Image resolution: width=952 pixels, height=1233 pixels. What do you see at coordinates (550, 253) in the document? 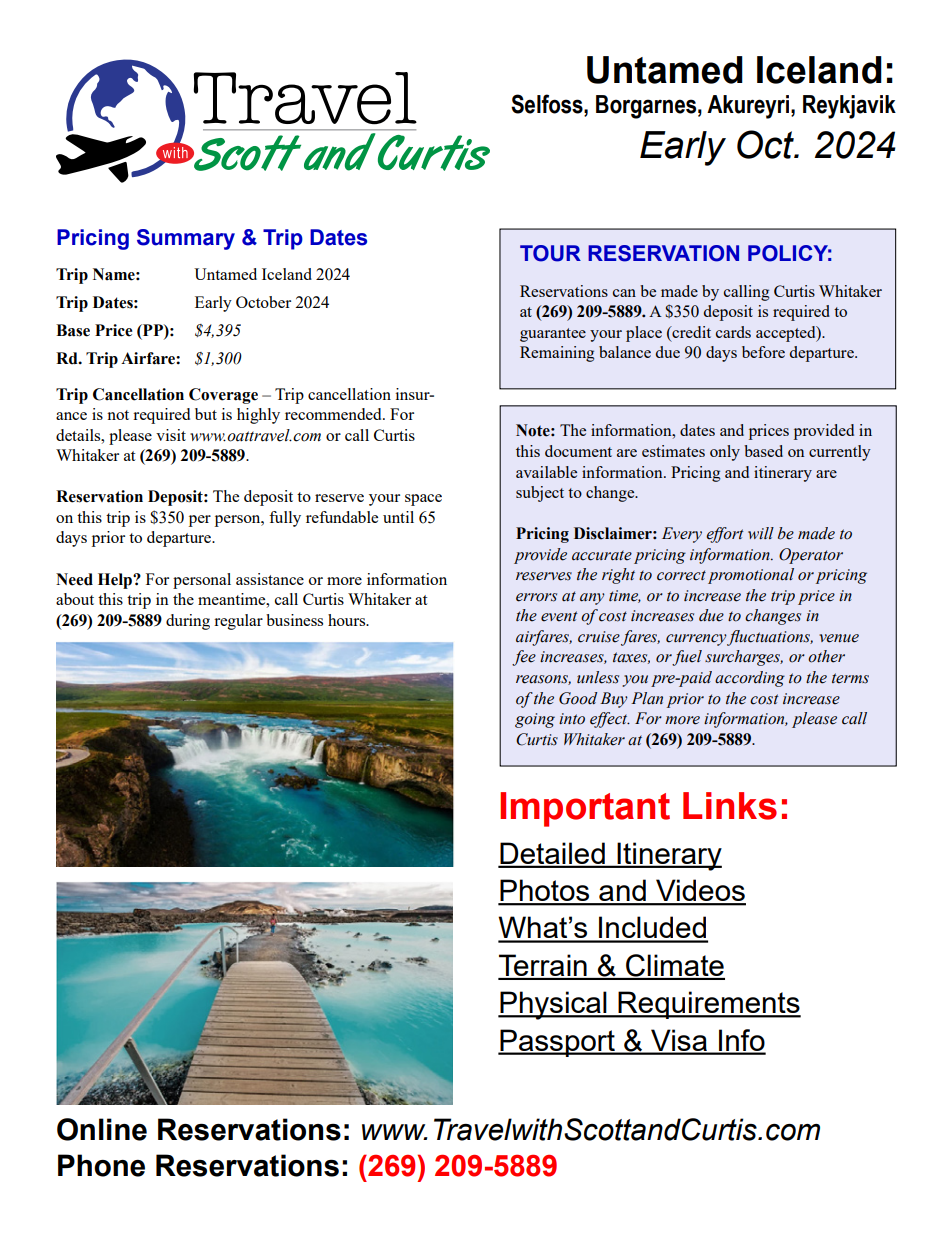
I see `TOUR` at bounding box center [550, 253].
